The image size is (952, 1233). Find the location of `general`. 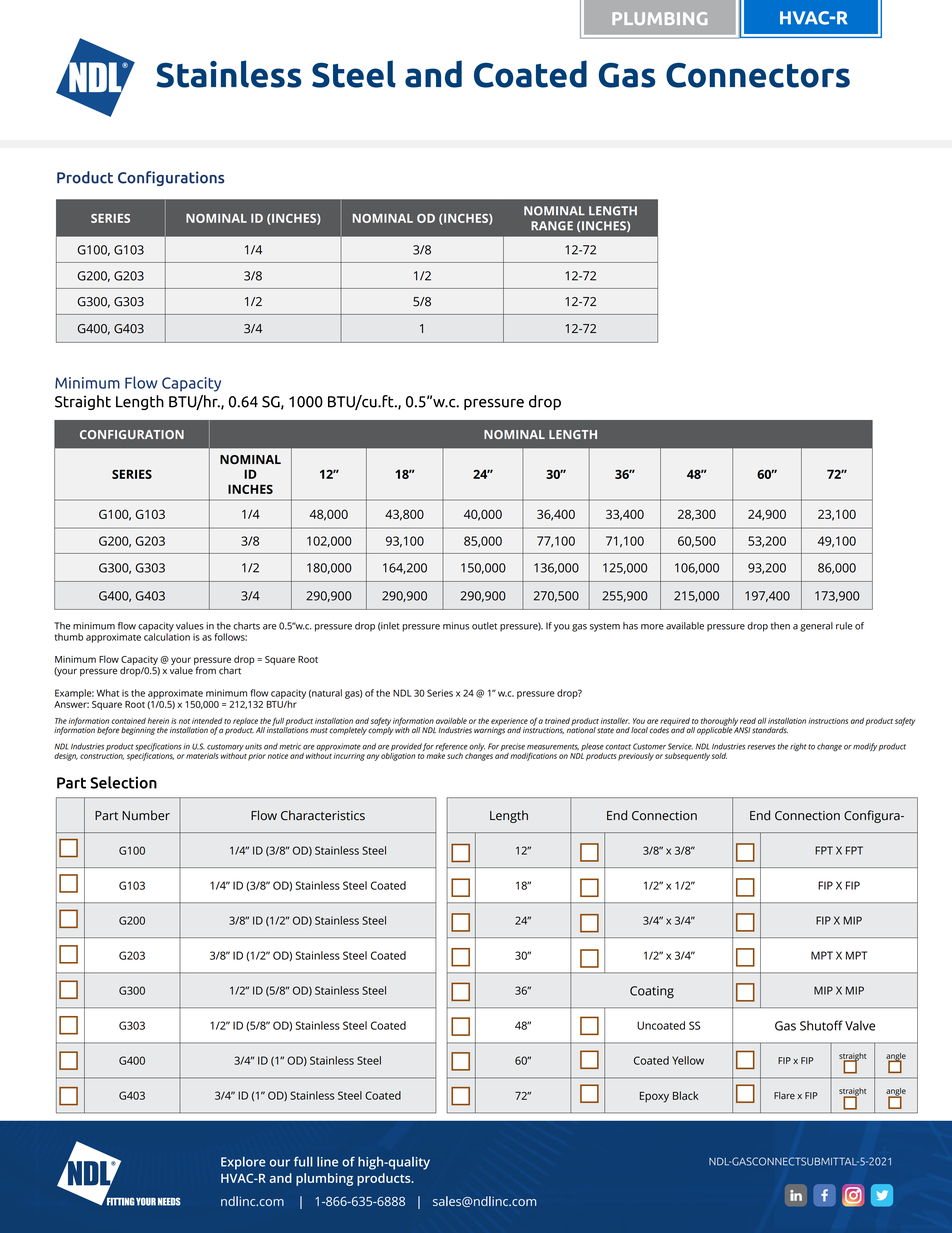

general is located at coordinates (816, 627).
